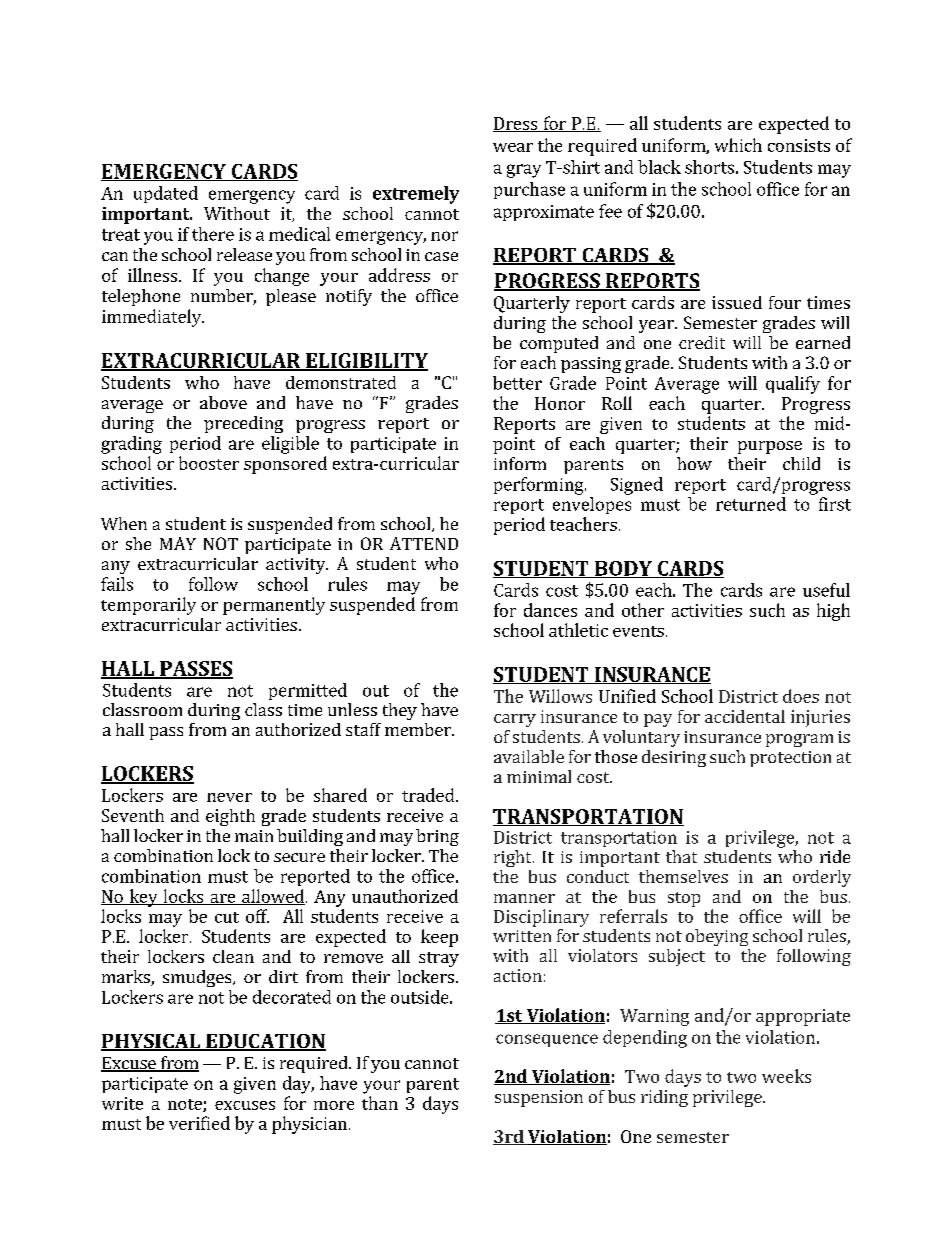 The width and height of the image is (952, 1233). What do you see at coordinates (520, 463) in the image?
I see `inform` at bounding box center [520, 463].
